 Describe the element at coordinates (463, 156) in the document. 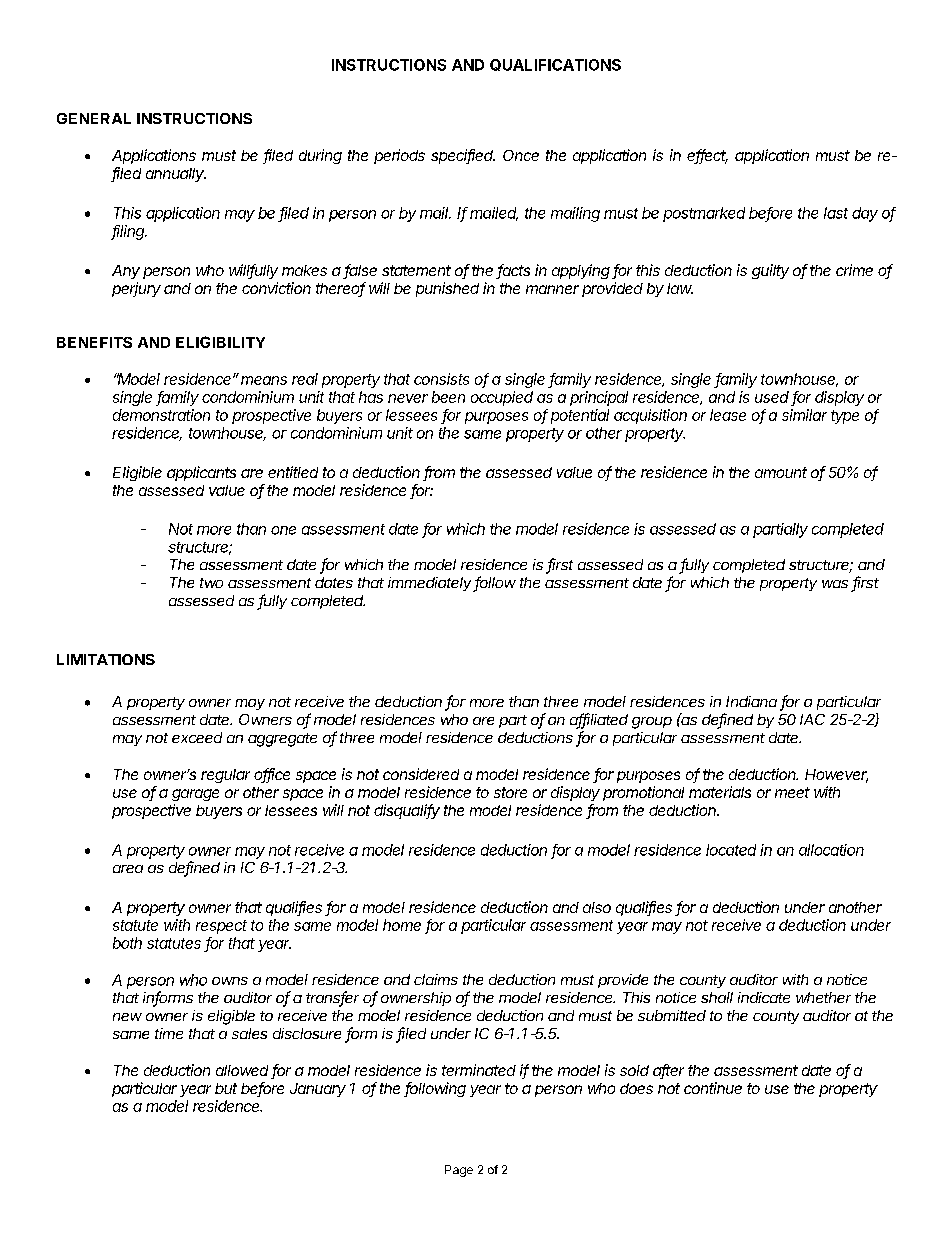

I see `specified` at that location.
